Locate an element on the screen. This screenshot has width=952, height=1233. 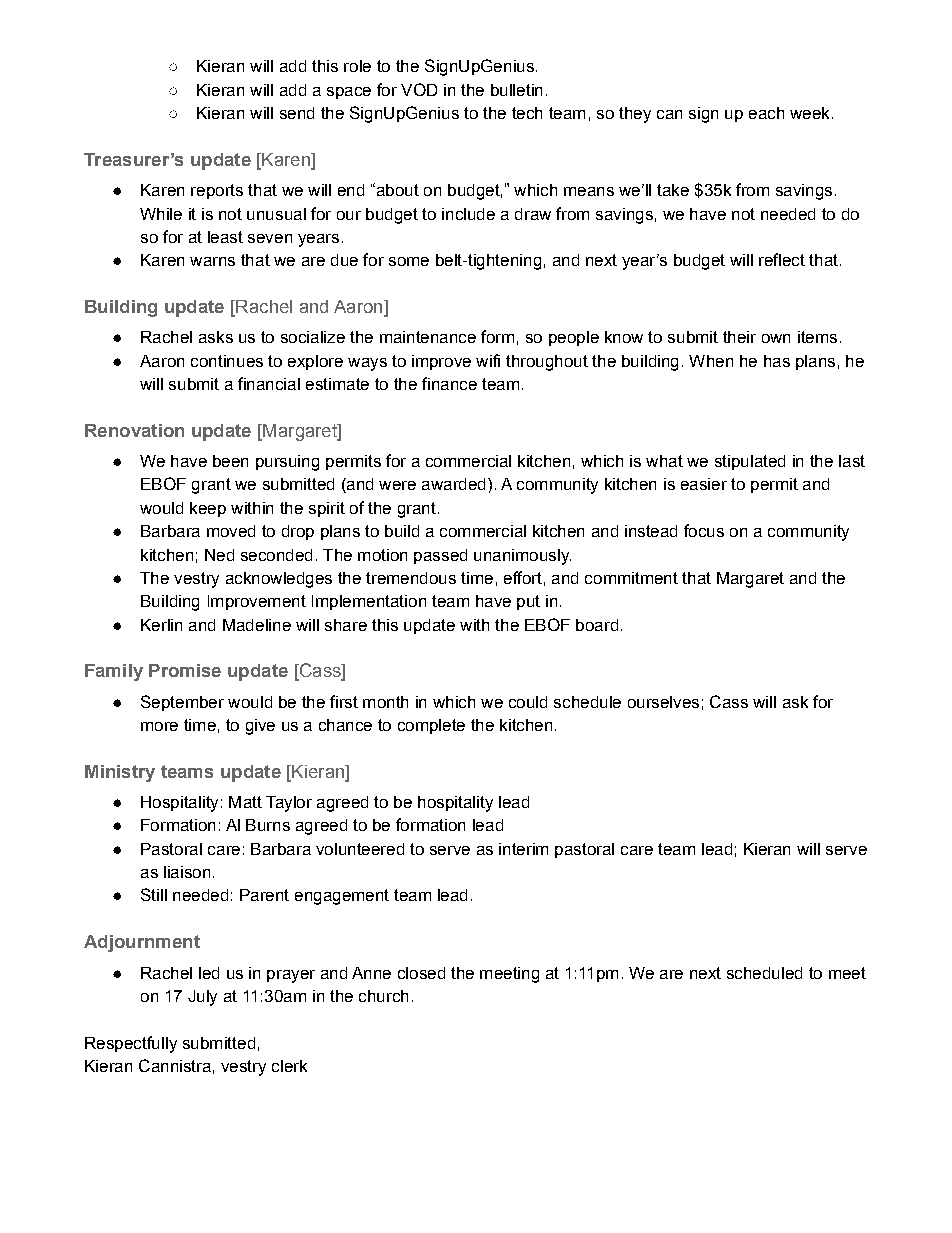
bulletin is located at coordinates (516, 90).
